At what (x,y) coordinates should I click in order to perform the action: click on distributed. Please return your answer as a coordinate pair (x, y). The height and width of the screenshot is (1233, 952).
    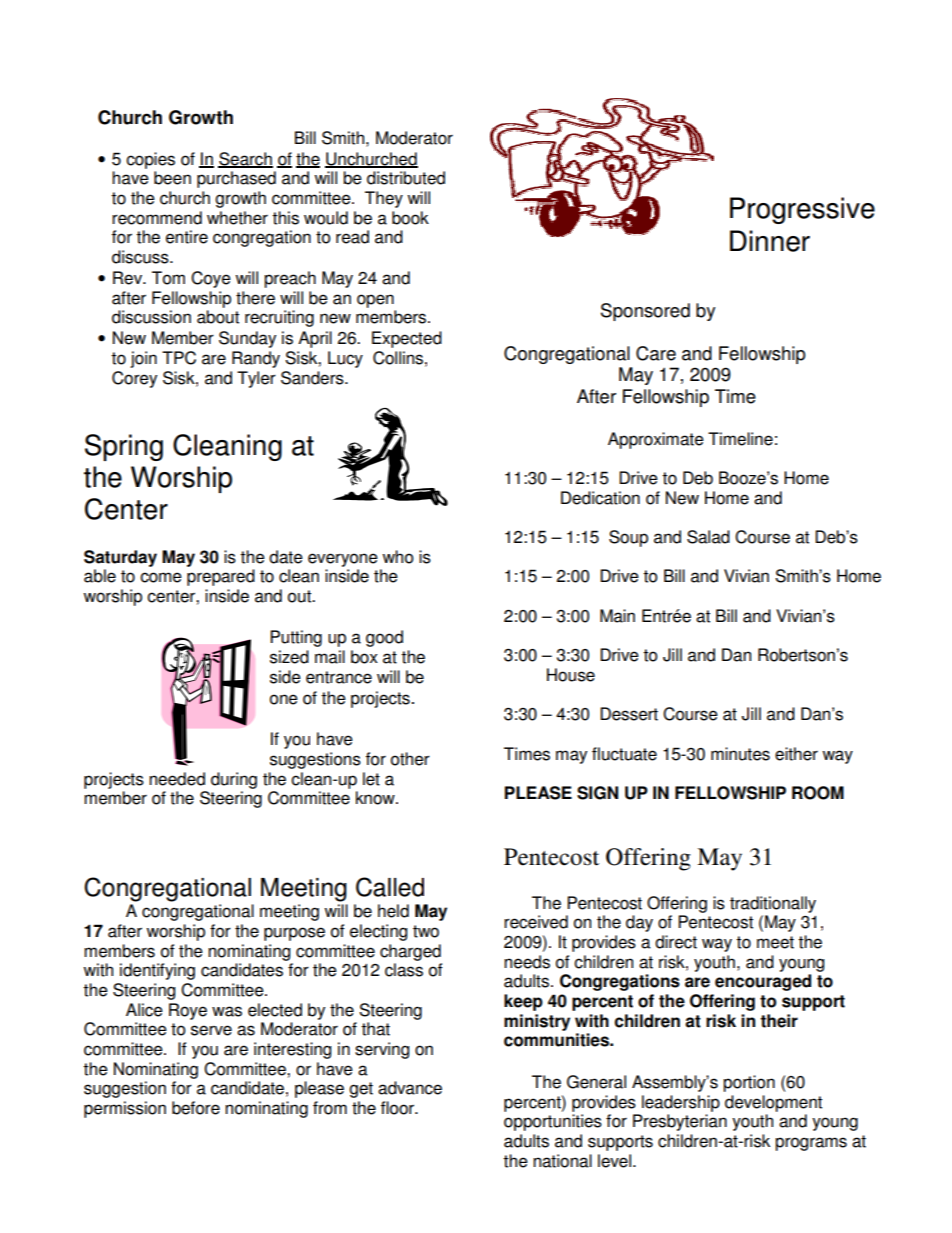
    Looking at the image, I should click on (406, 178).
